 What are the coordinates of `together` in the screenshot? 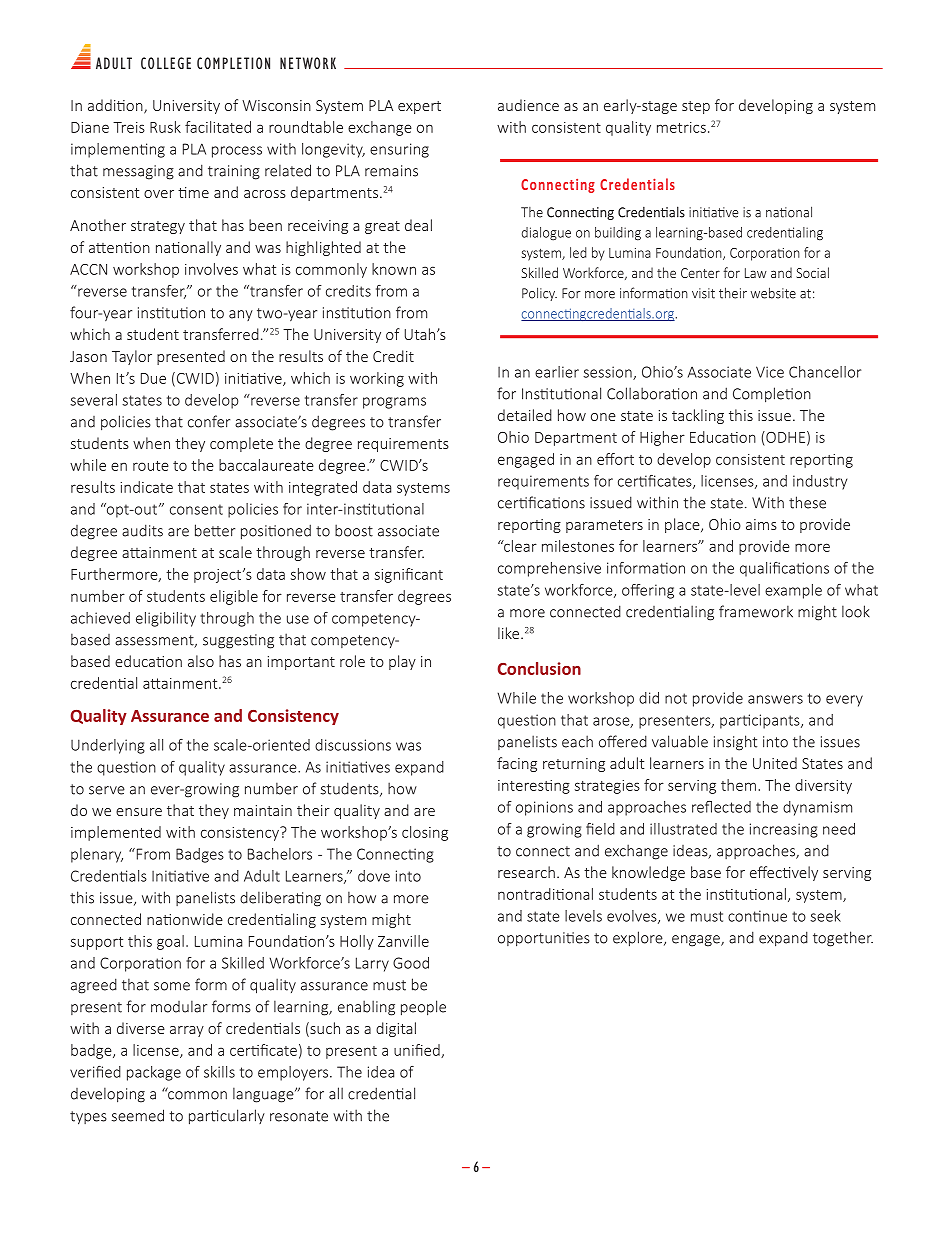 It's located at (843, 939).
